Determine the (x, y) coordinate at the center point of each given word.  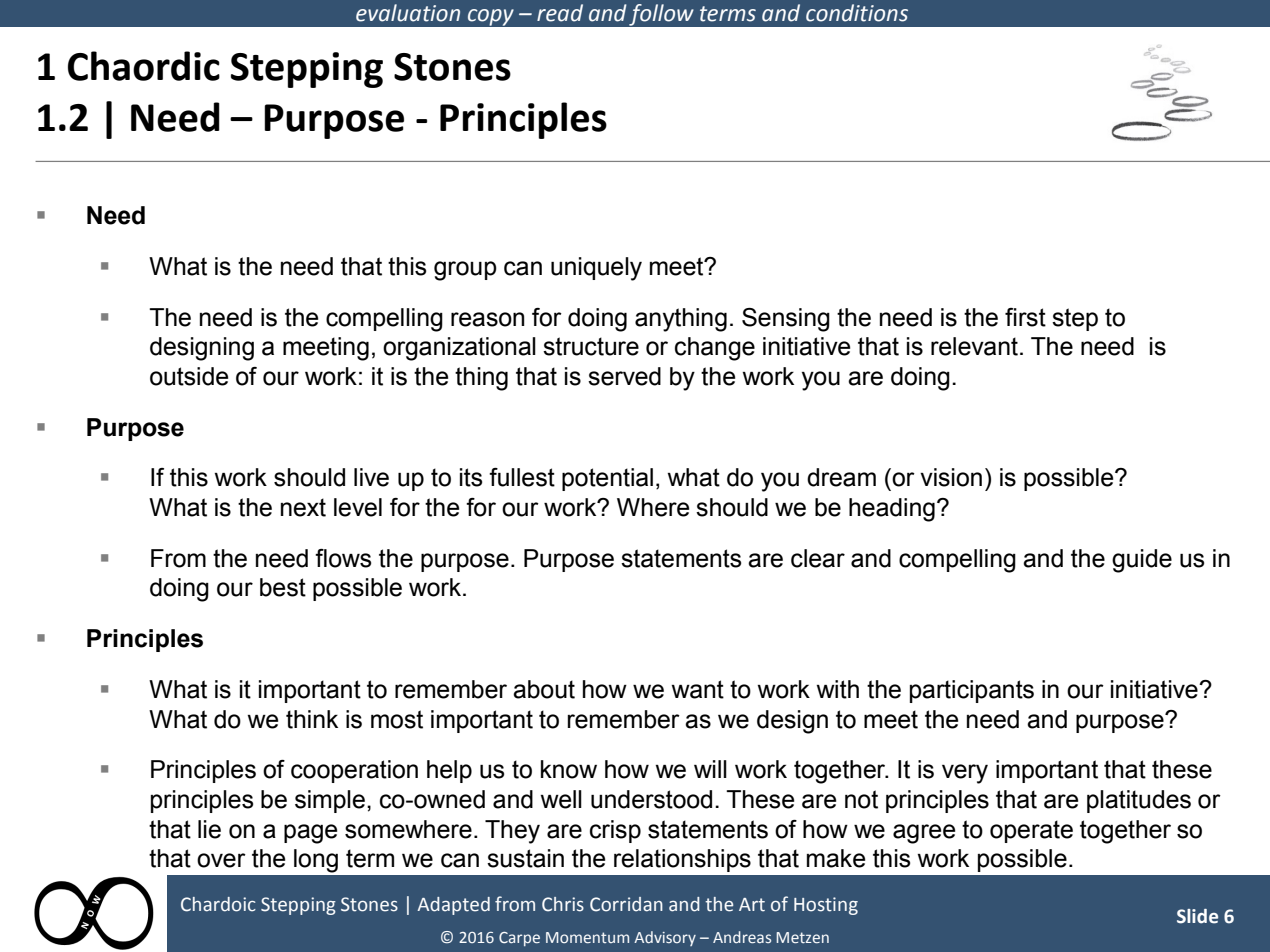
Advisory (665, 938)
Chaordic (144, 66)
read (560, 13)
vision (951, 477)
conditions (857, 13)
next (303, 507)
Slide (1197, 916)
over (221, 860)
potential (607, 479)
